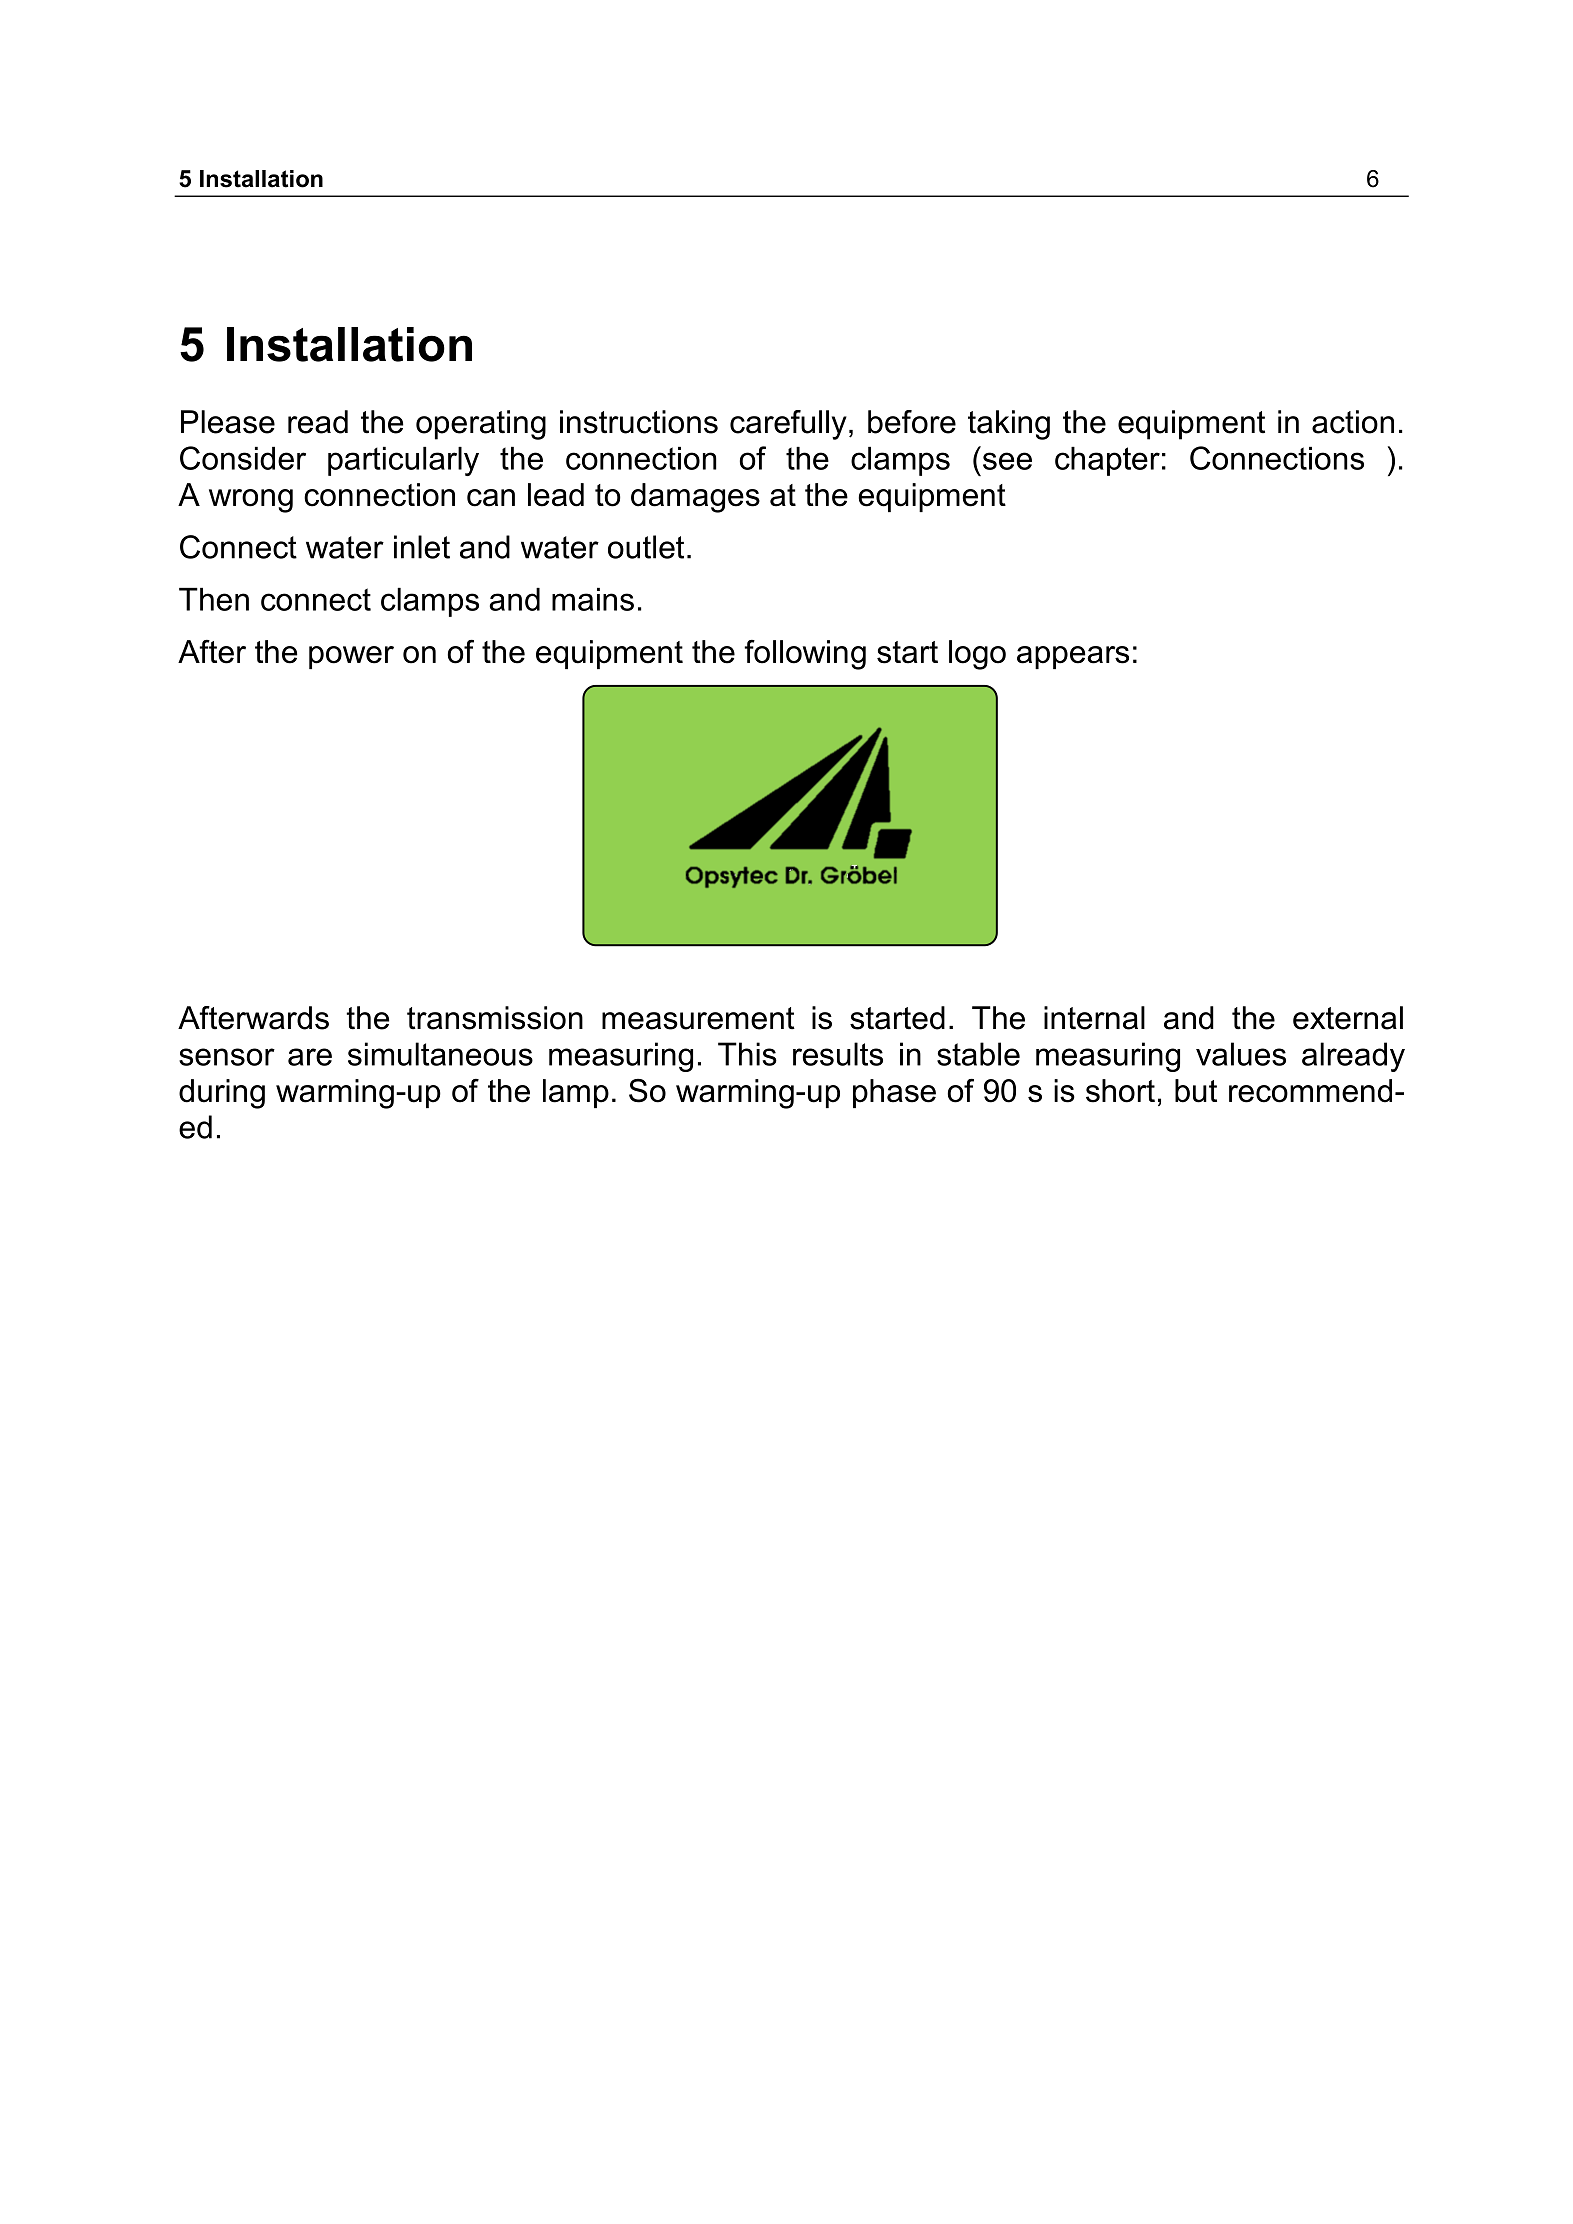 This page has height=2224, width=1573. Describe the element at coordinates (805, 655) in the page. I see `following` at that location.
